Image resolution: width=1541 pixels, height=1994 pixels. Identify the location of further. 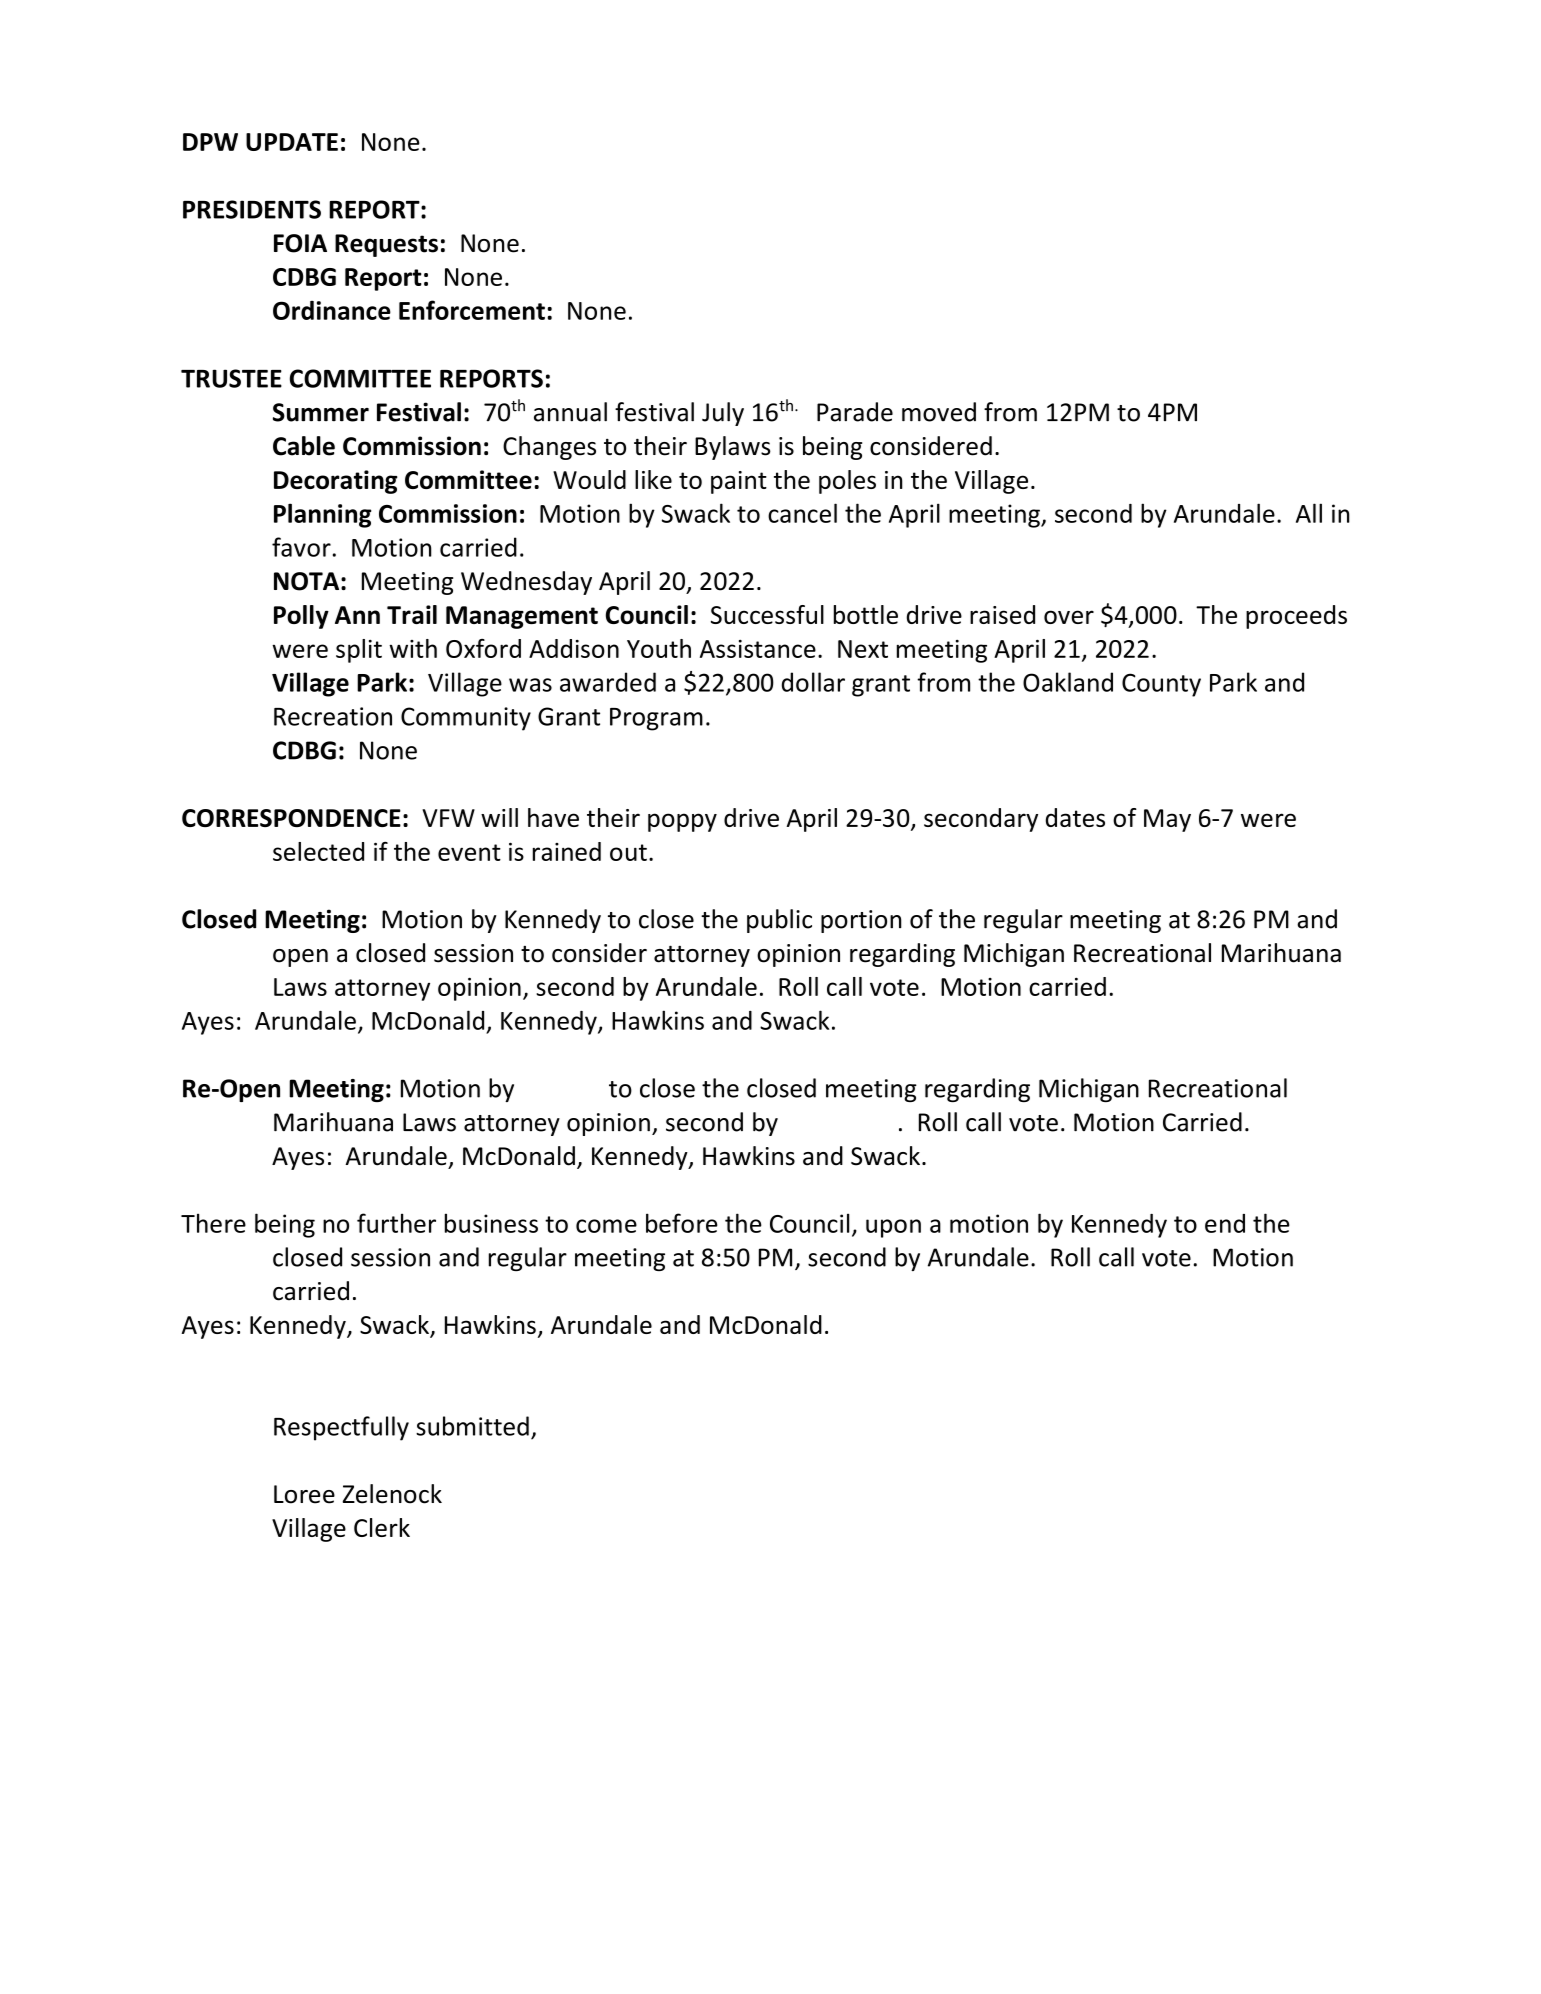
(396, 1223).
